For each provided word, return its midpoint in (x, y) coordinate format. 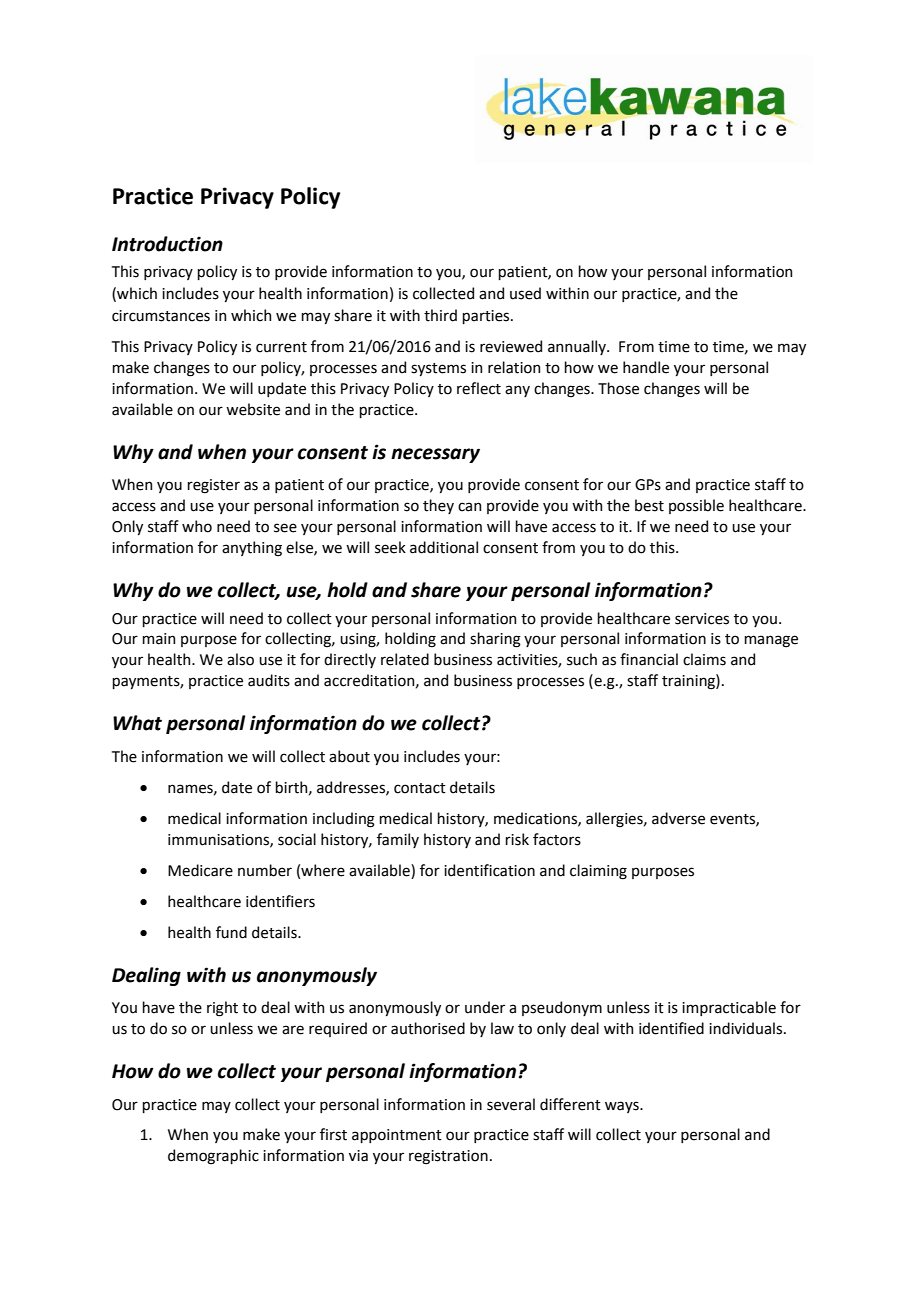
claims (704, 659)
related (405, 659)
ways (623, 1107)
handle (646, 367)
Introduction (167, 244)
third (440, 315)
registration (448, 1157)
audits (269, 680)
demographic (213, 1157)
